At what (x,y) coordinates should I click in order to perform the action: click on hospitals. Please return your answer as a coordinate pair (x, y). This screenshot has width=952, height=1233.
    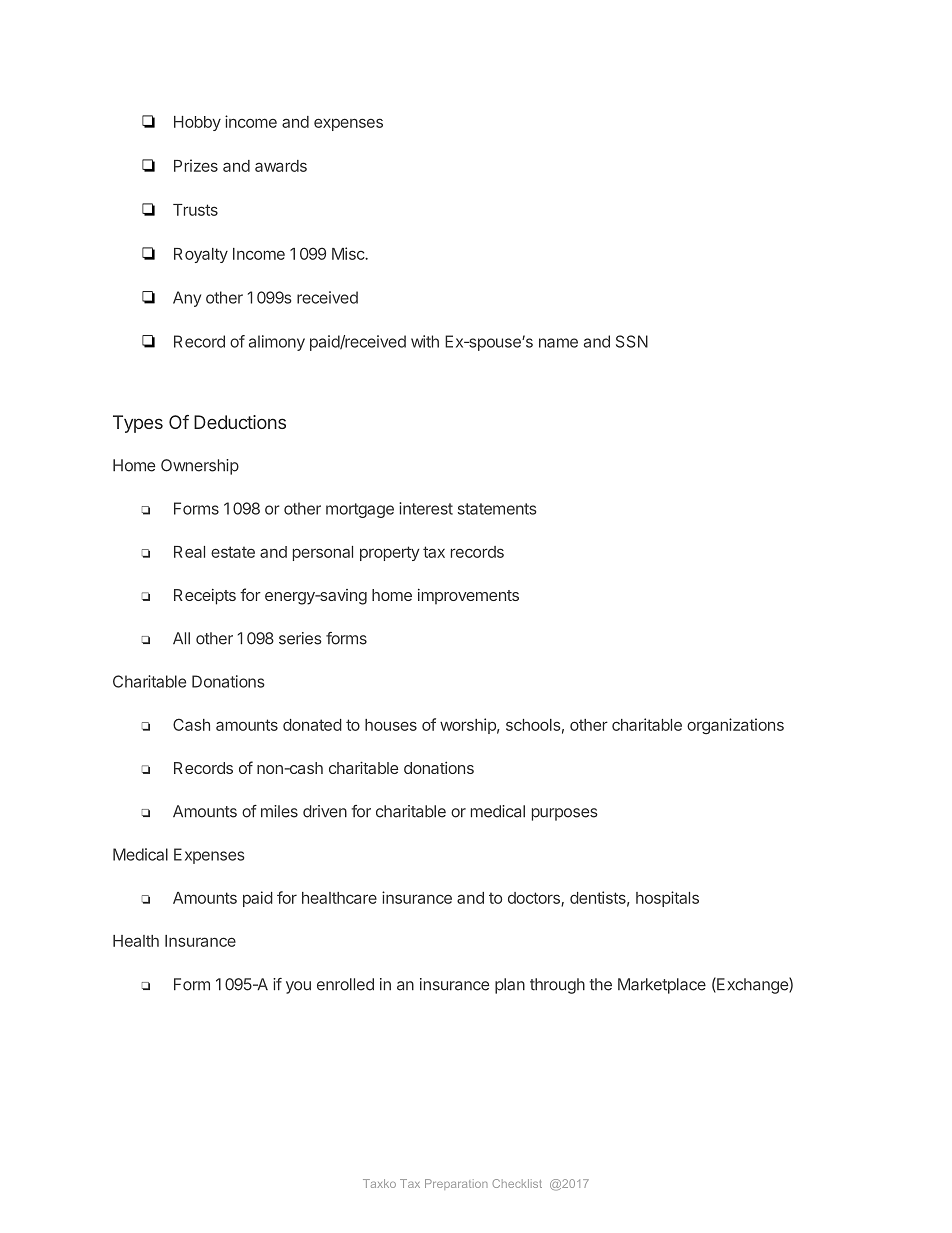
    Looking at the image, I should click on (667, 899).
